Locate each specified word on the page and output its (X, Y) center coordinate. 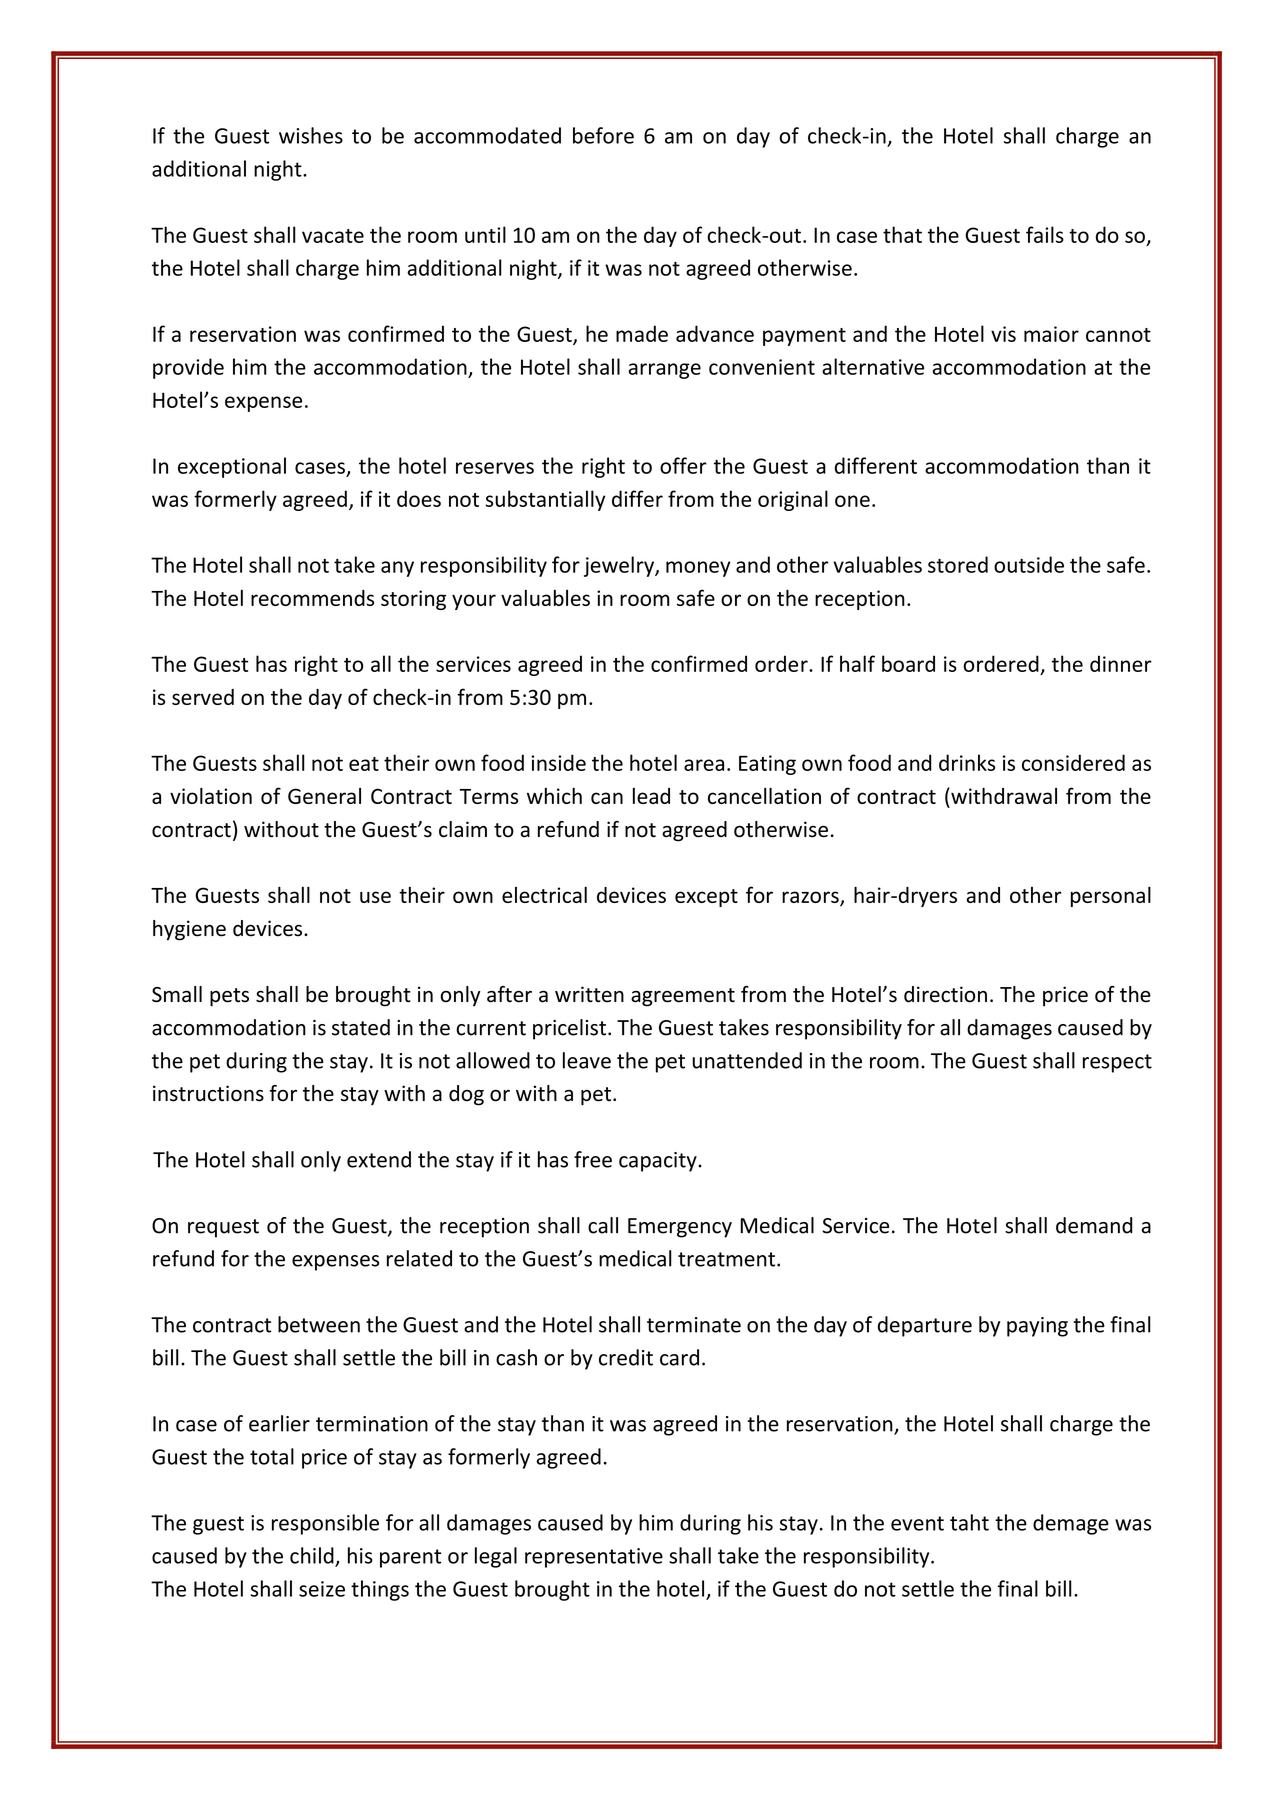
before (603, 135)
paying (1037, 1327)
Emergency (680, 1228)
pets (229, 997)
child (313, 1556)
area (704, 765)
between (319, 1324)
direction (945, 994)
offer (683, 465)
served (203, 697)
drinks (967, 762)
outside (1029, 564)
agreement (683, 997)
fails (1045, 234)
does (419, 498)
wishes (311, 135)
